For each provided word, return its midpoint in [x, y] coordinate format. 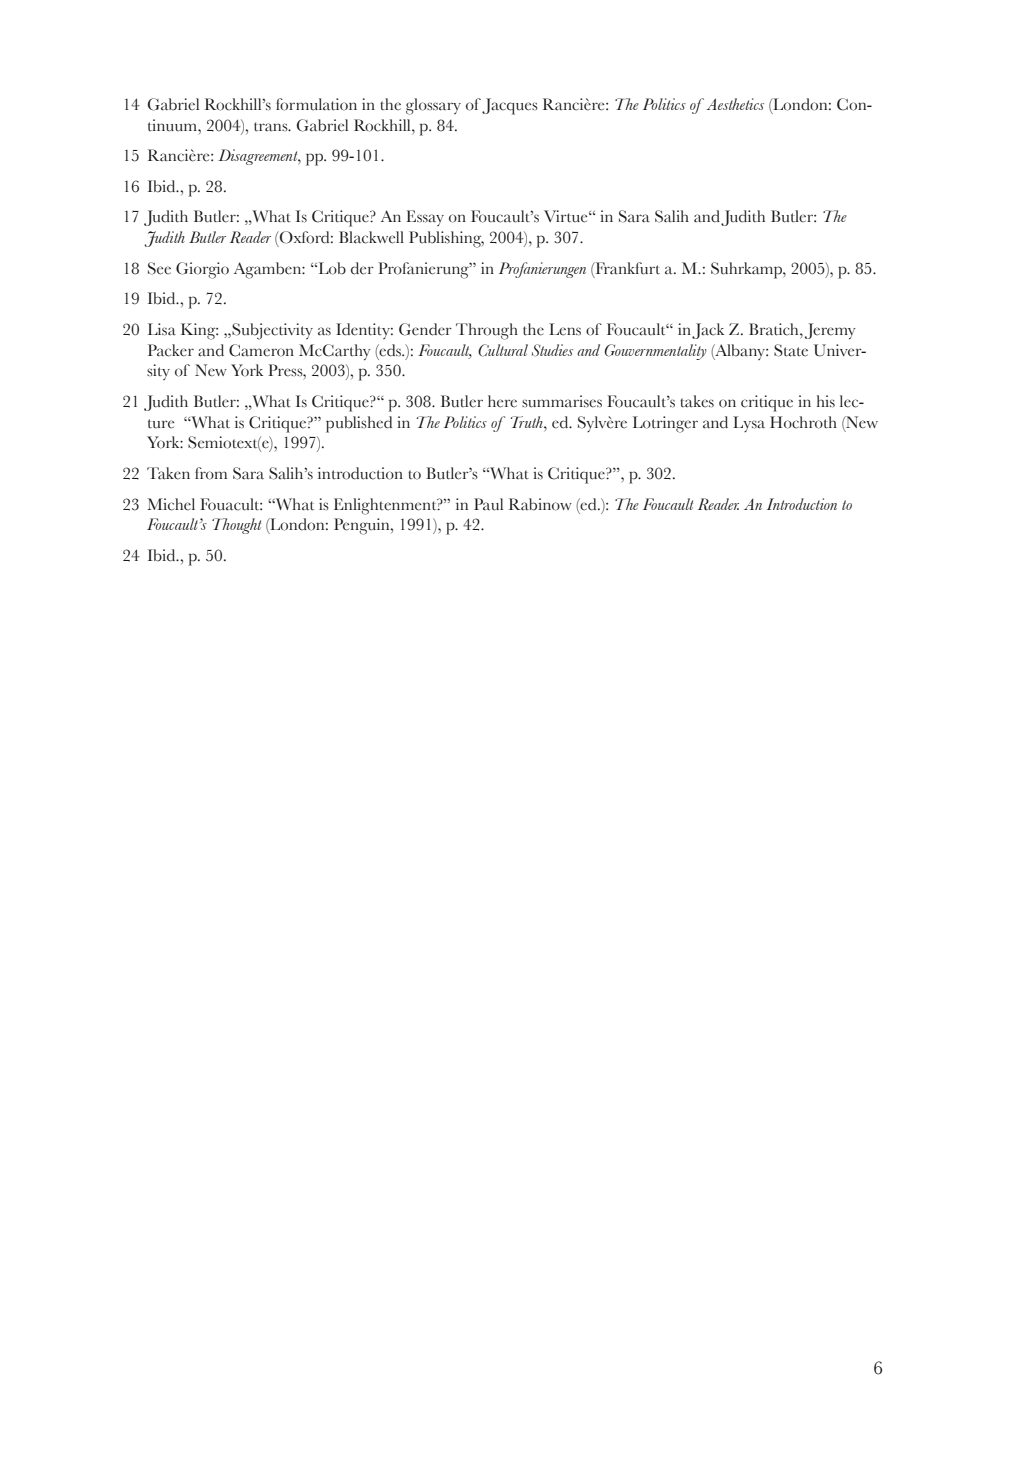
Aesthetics [735, 104]
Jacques [510, 106]
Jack [708, 331]
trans [272, 127]
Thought [236, 526]
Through [487, 331]
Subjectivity [271, 331]
